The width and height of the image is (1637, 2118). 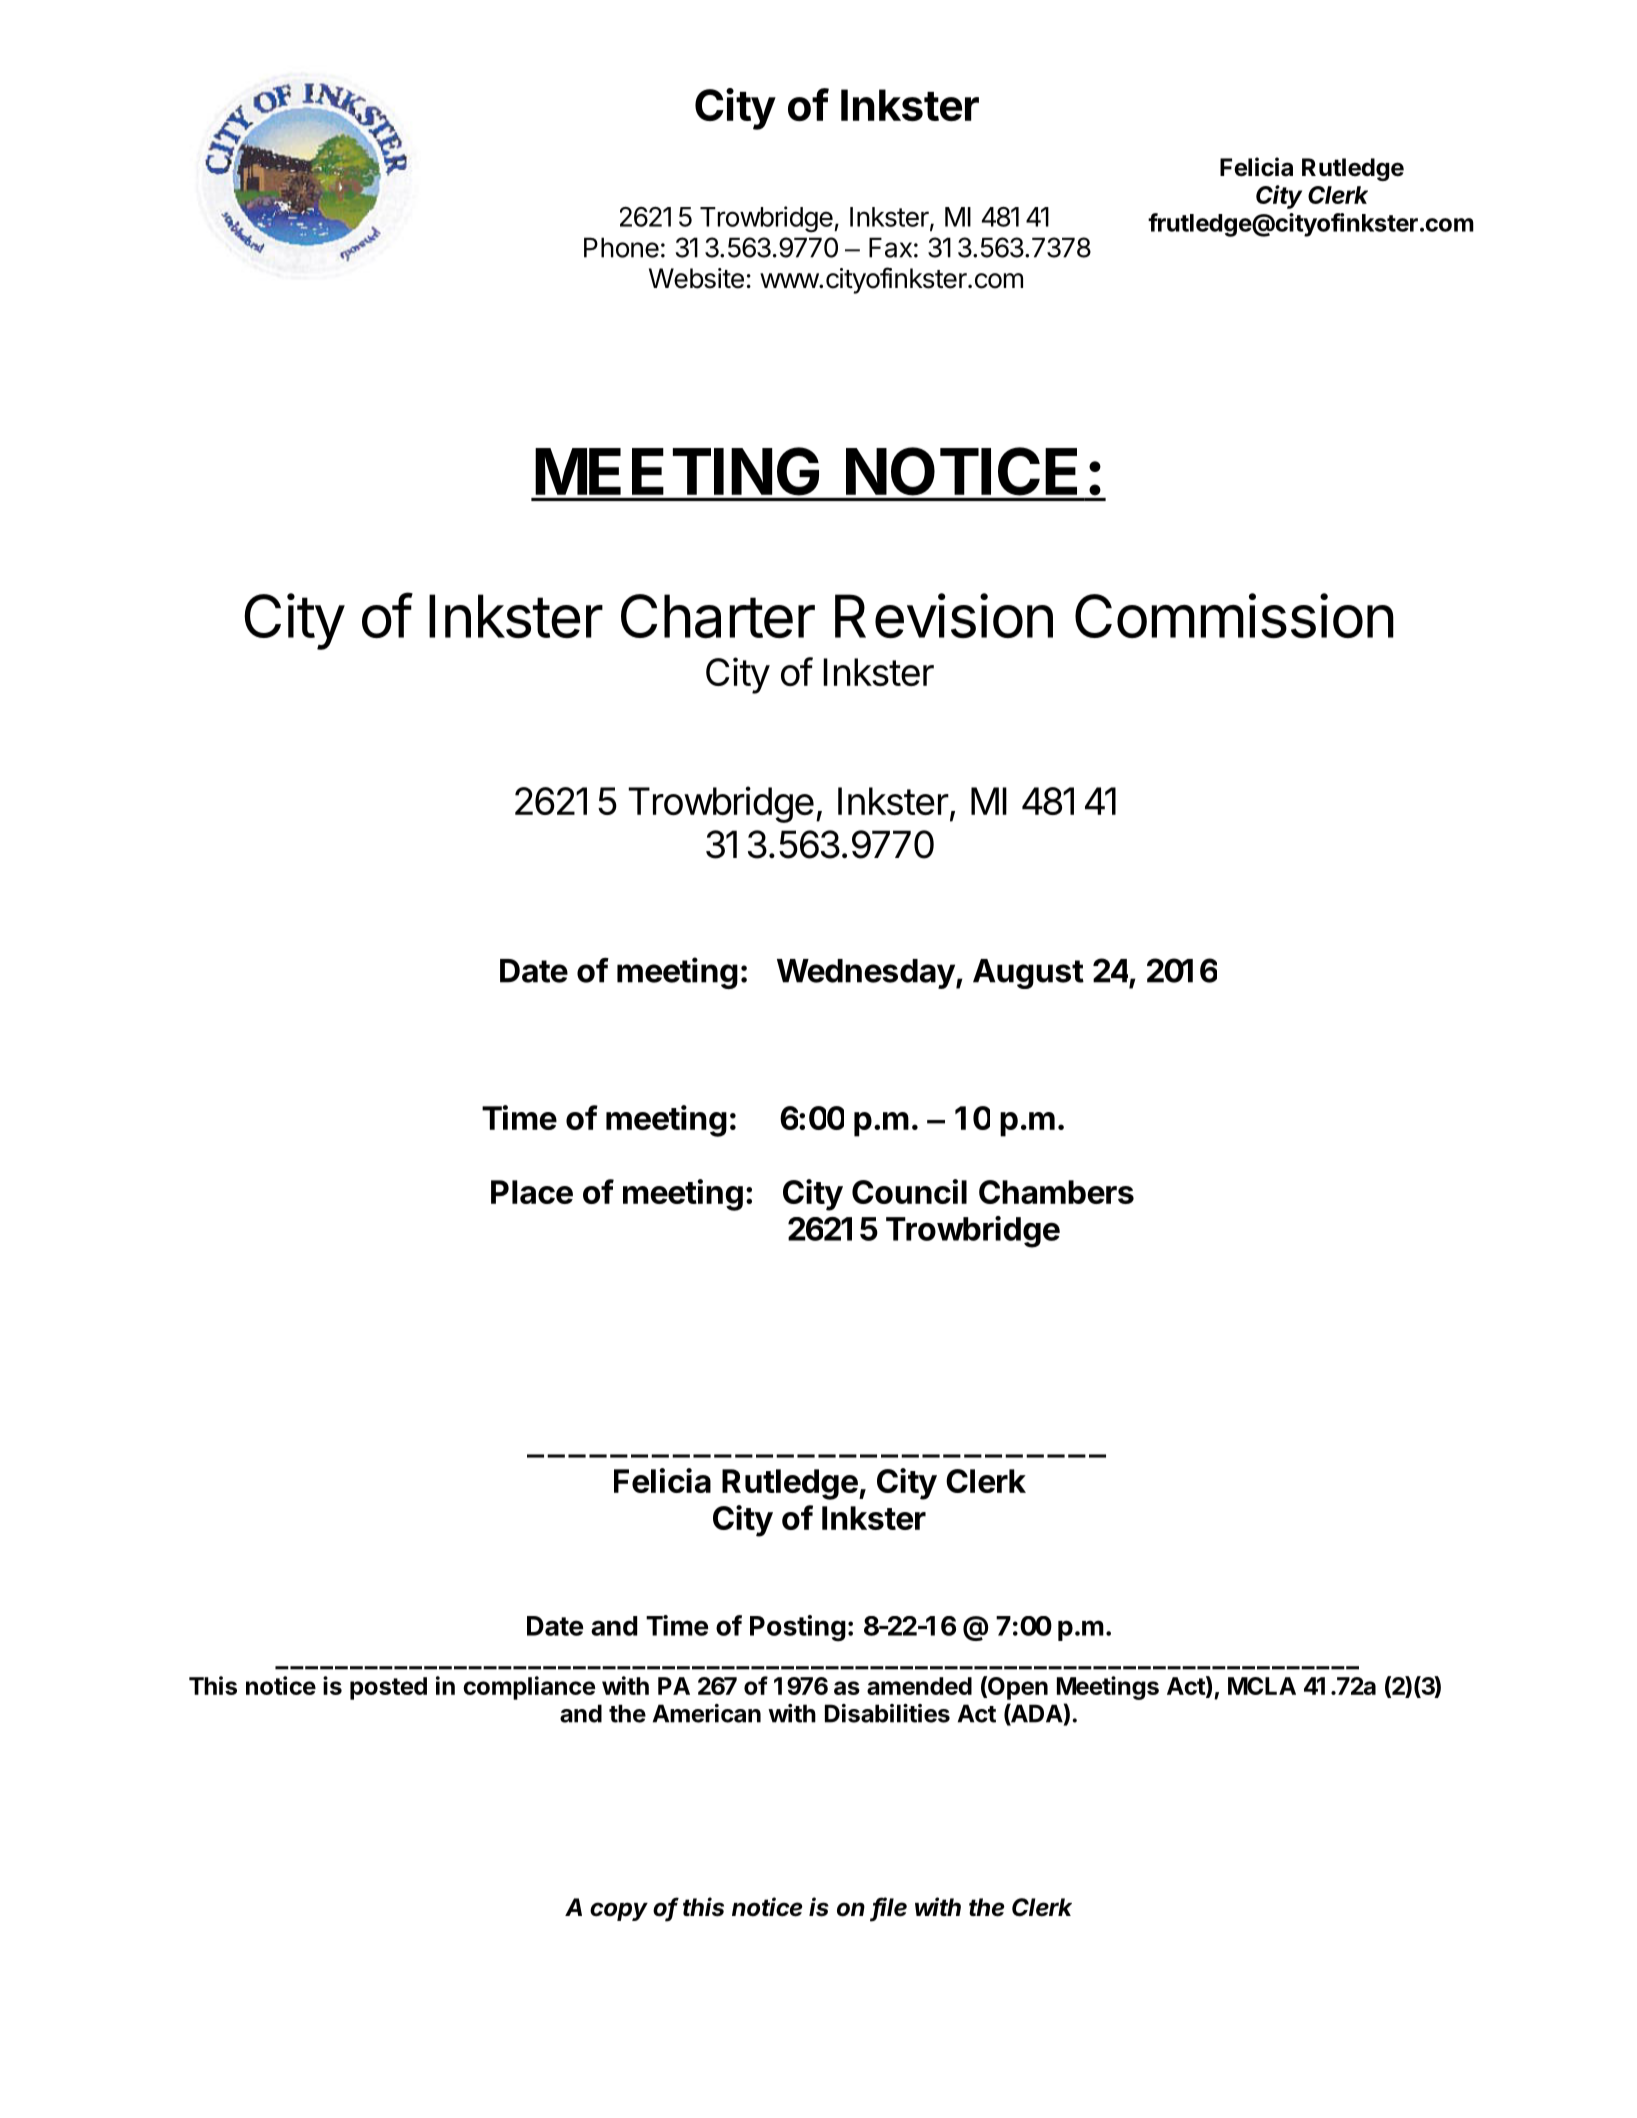 I want to click on Wednesday, so click(x=866, y=974).
